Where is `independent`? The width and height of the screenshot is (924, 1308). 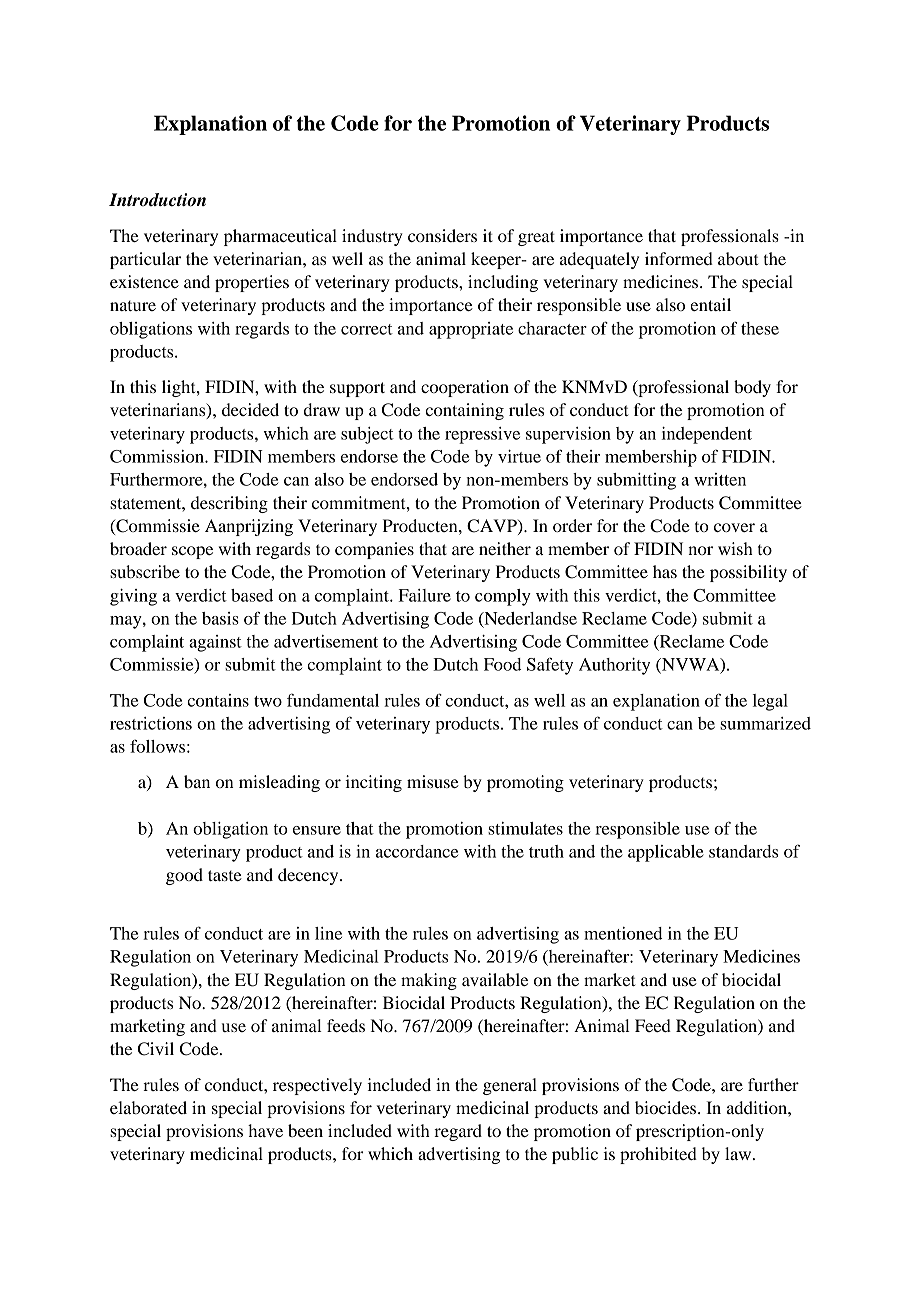
independent is located at coordinates (707, 435).
